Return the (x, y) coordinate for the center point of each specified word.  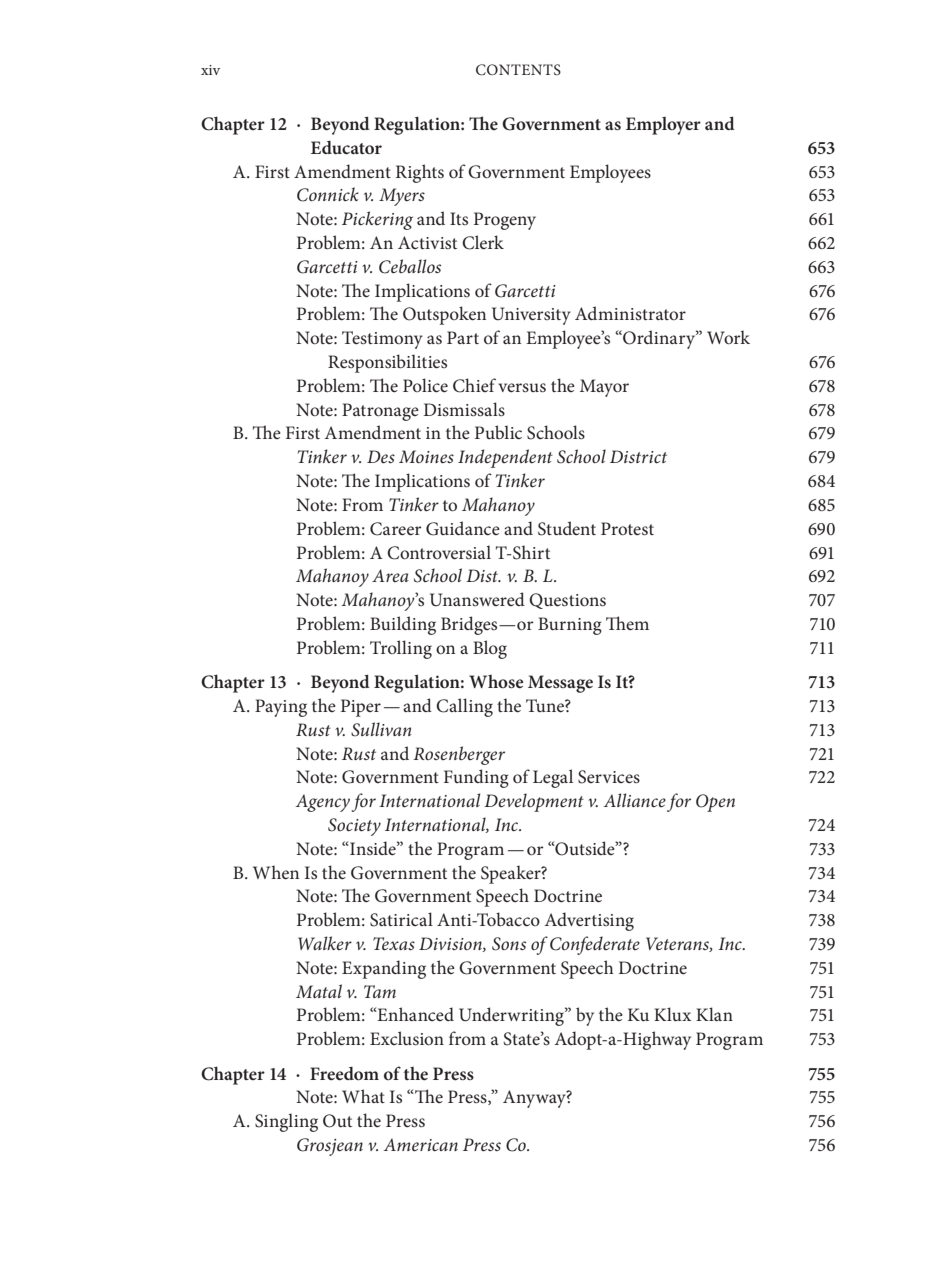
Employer (663, 126)
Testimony (382, 340)
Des (381, 456)
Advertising (589, 921)
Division (451, 944)
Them (627, 623)
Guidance (463, 528)
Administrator (630, 313)
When (276, 872)
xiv (210, 70)
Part (463, 337)
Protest (627, 529)
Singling (286, 1122)
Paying (281, 708)
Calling (464, 707)
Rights (420, 173)
